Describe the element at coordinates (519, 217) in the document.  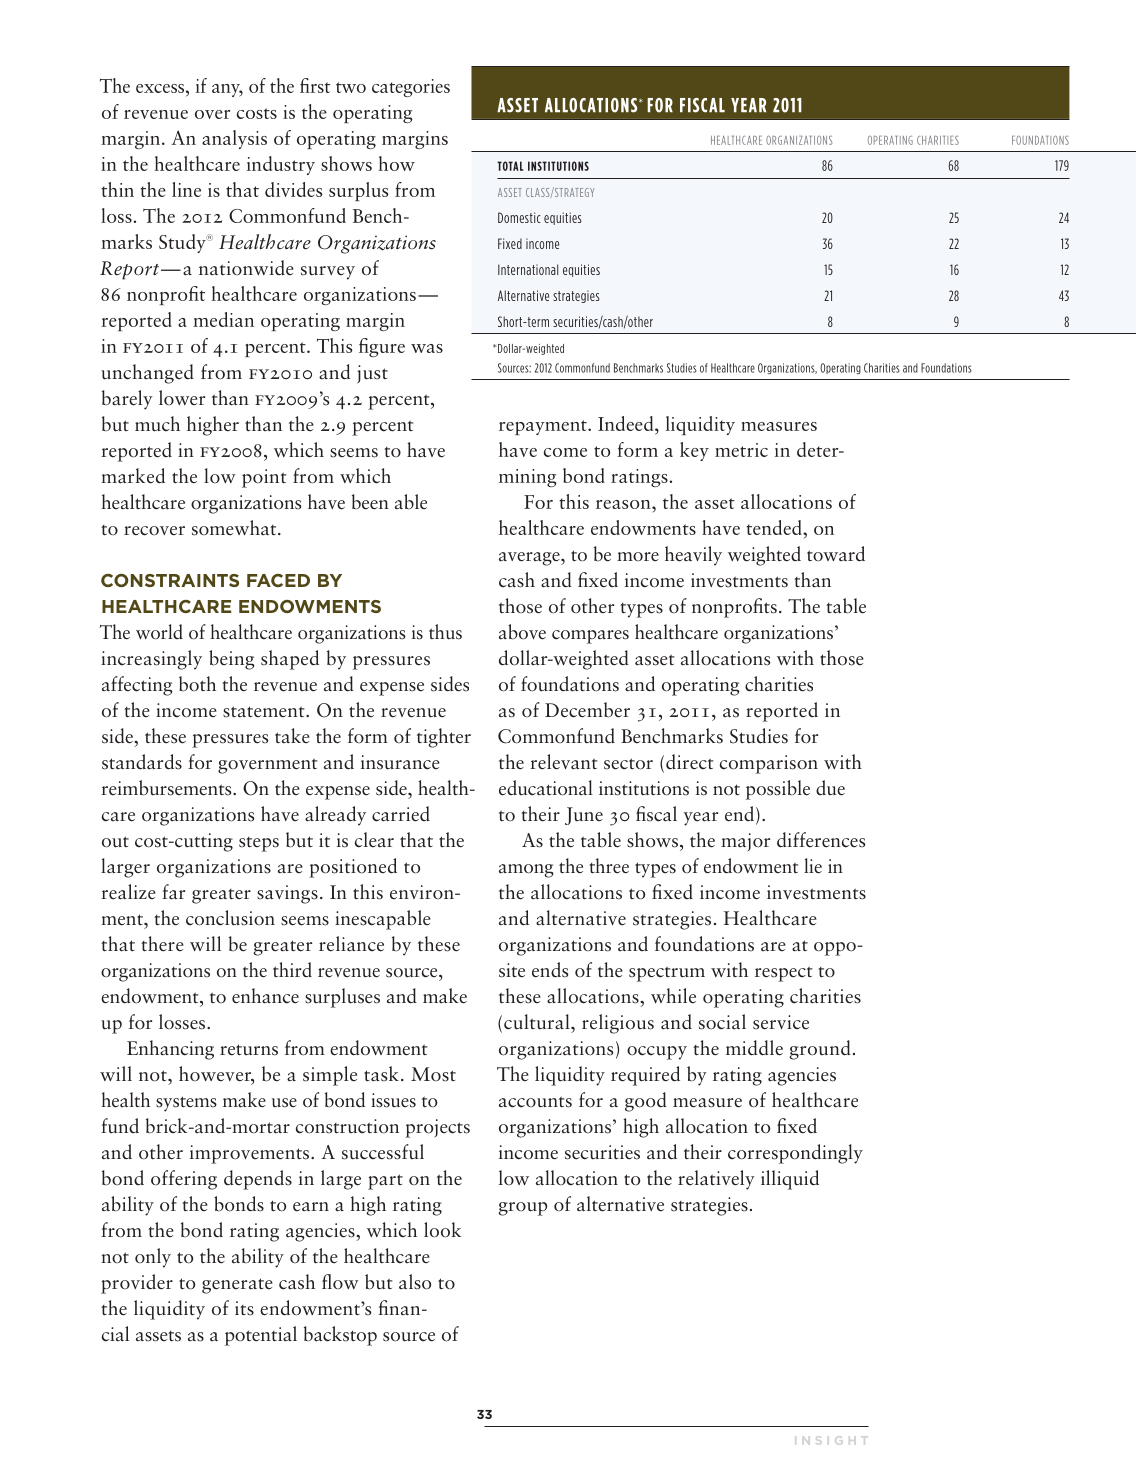
I see `Domestic` at that location.
